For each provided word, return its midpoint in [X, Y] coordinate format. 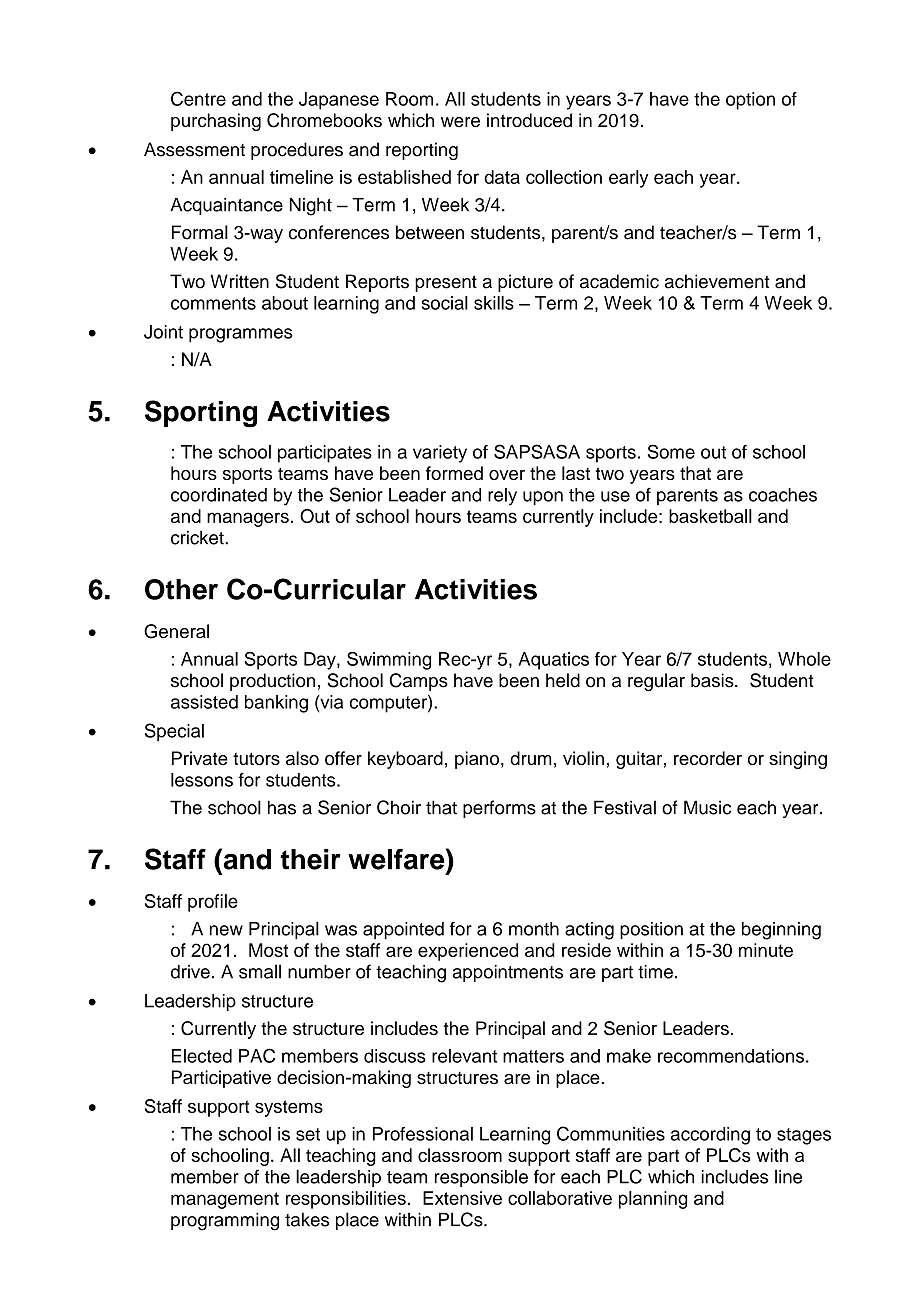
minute [766, 950]
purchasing [216, 122]
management [225, 1200]
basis [713, 680]
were [460, 122]
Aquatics [553, 661]
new [226, 930]
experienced [468, 952]
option [750, 101]
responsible [481, 1178]
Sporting [201, 414]
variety [440, 454]
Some [671, 451]
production [272, 682]
